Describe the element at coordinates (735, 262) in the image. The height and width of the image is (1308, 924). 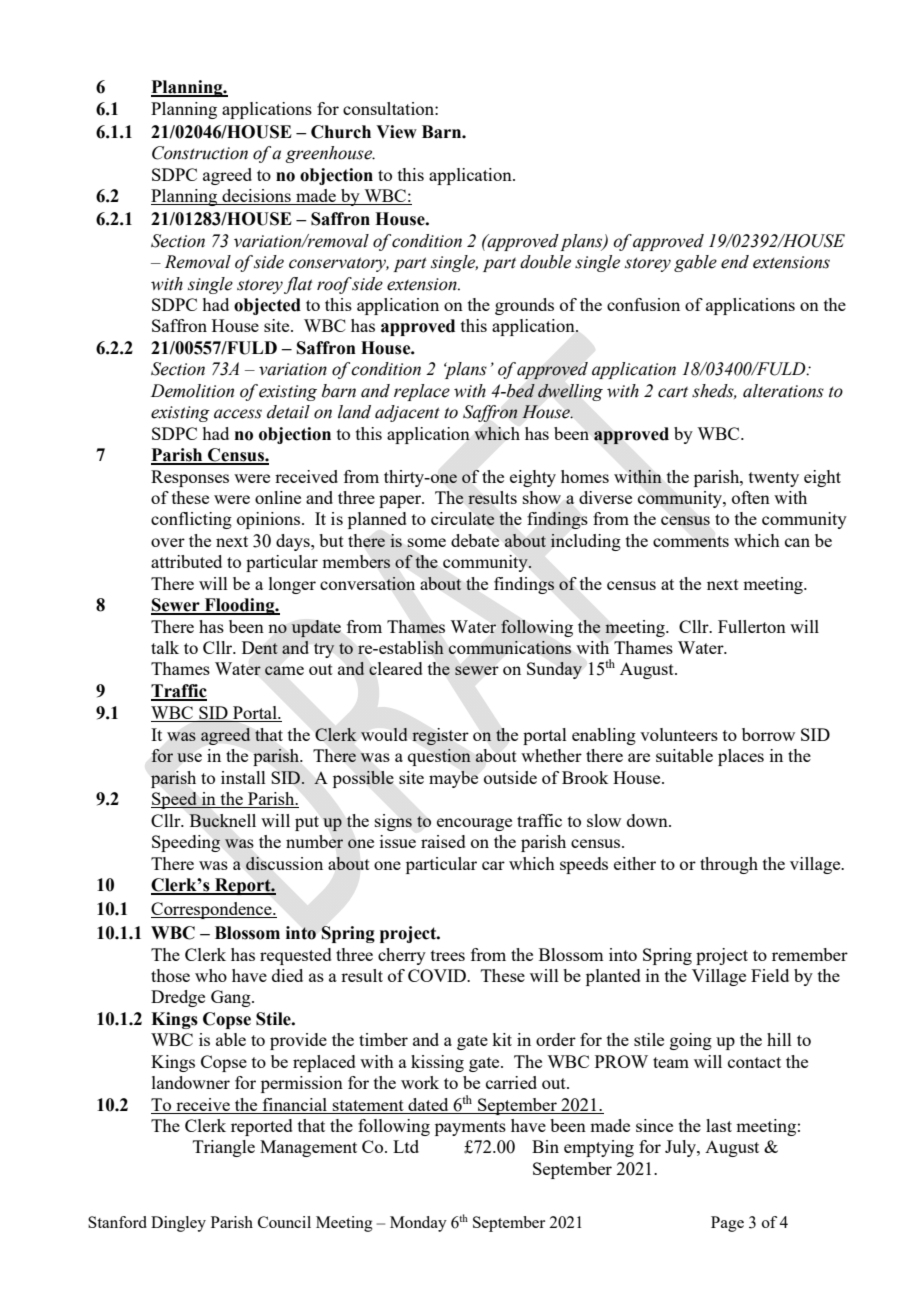
I see `end` at that location.
